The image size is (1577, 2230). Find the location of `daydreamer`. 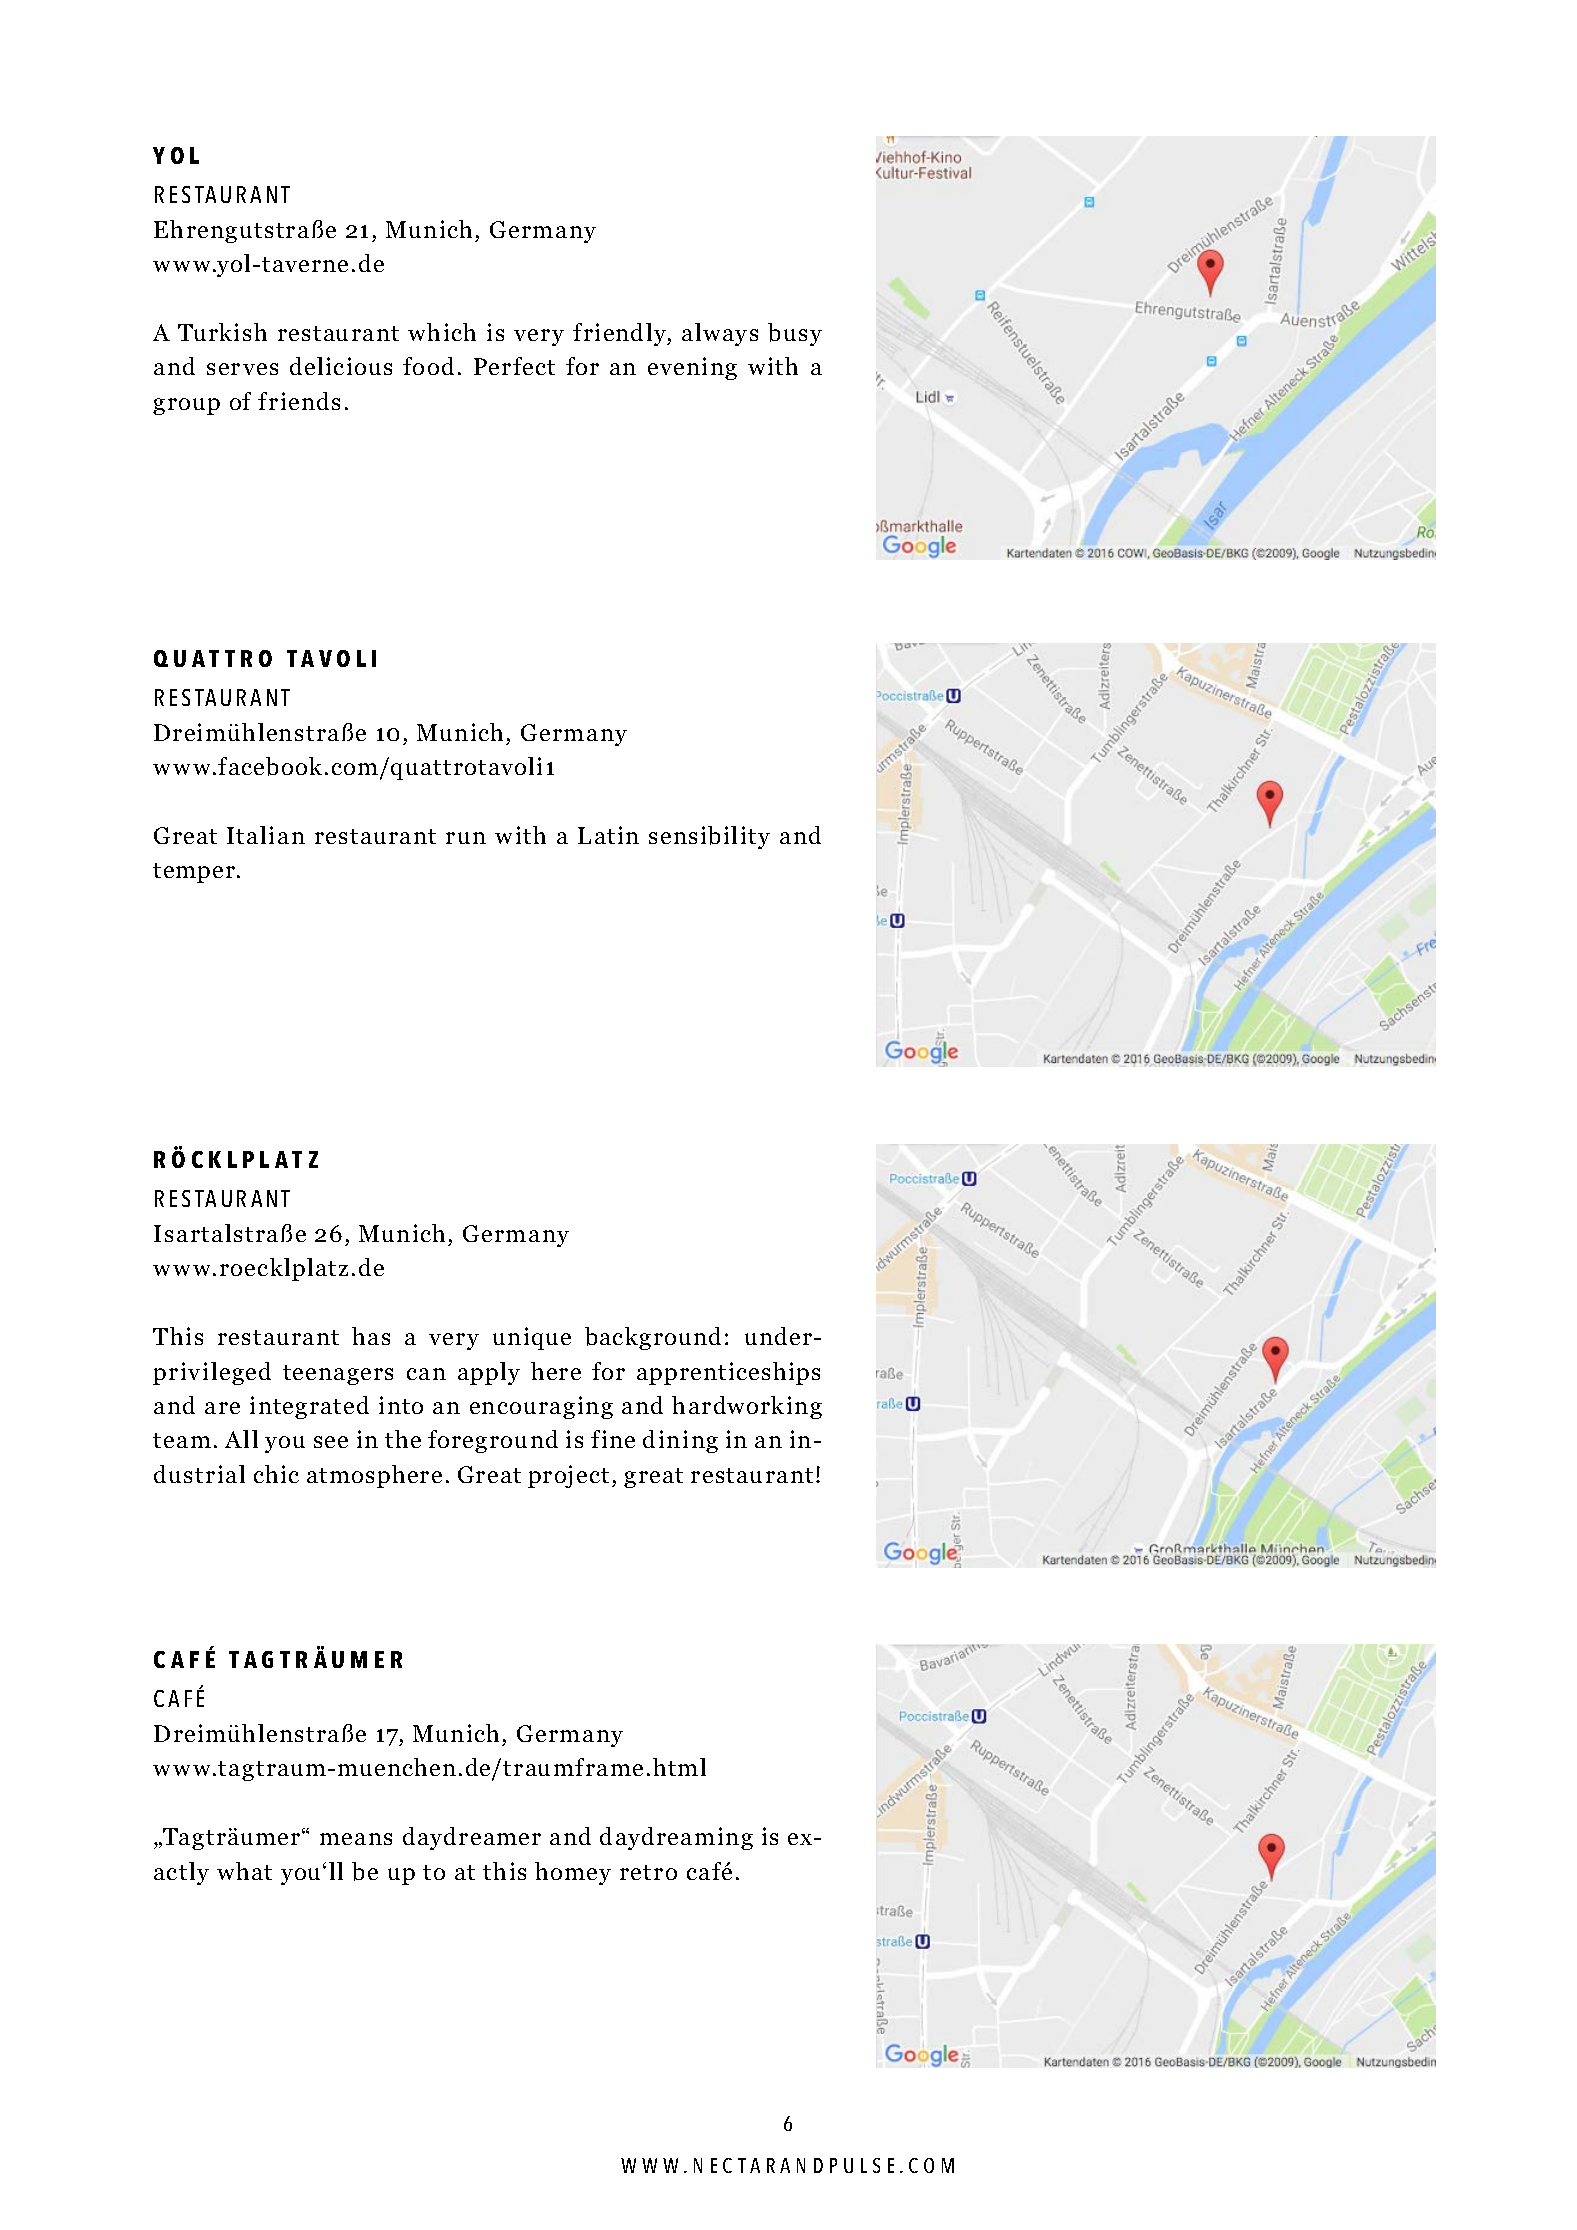

daydreamer is located at coordinates (472, 1838).
